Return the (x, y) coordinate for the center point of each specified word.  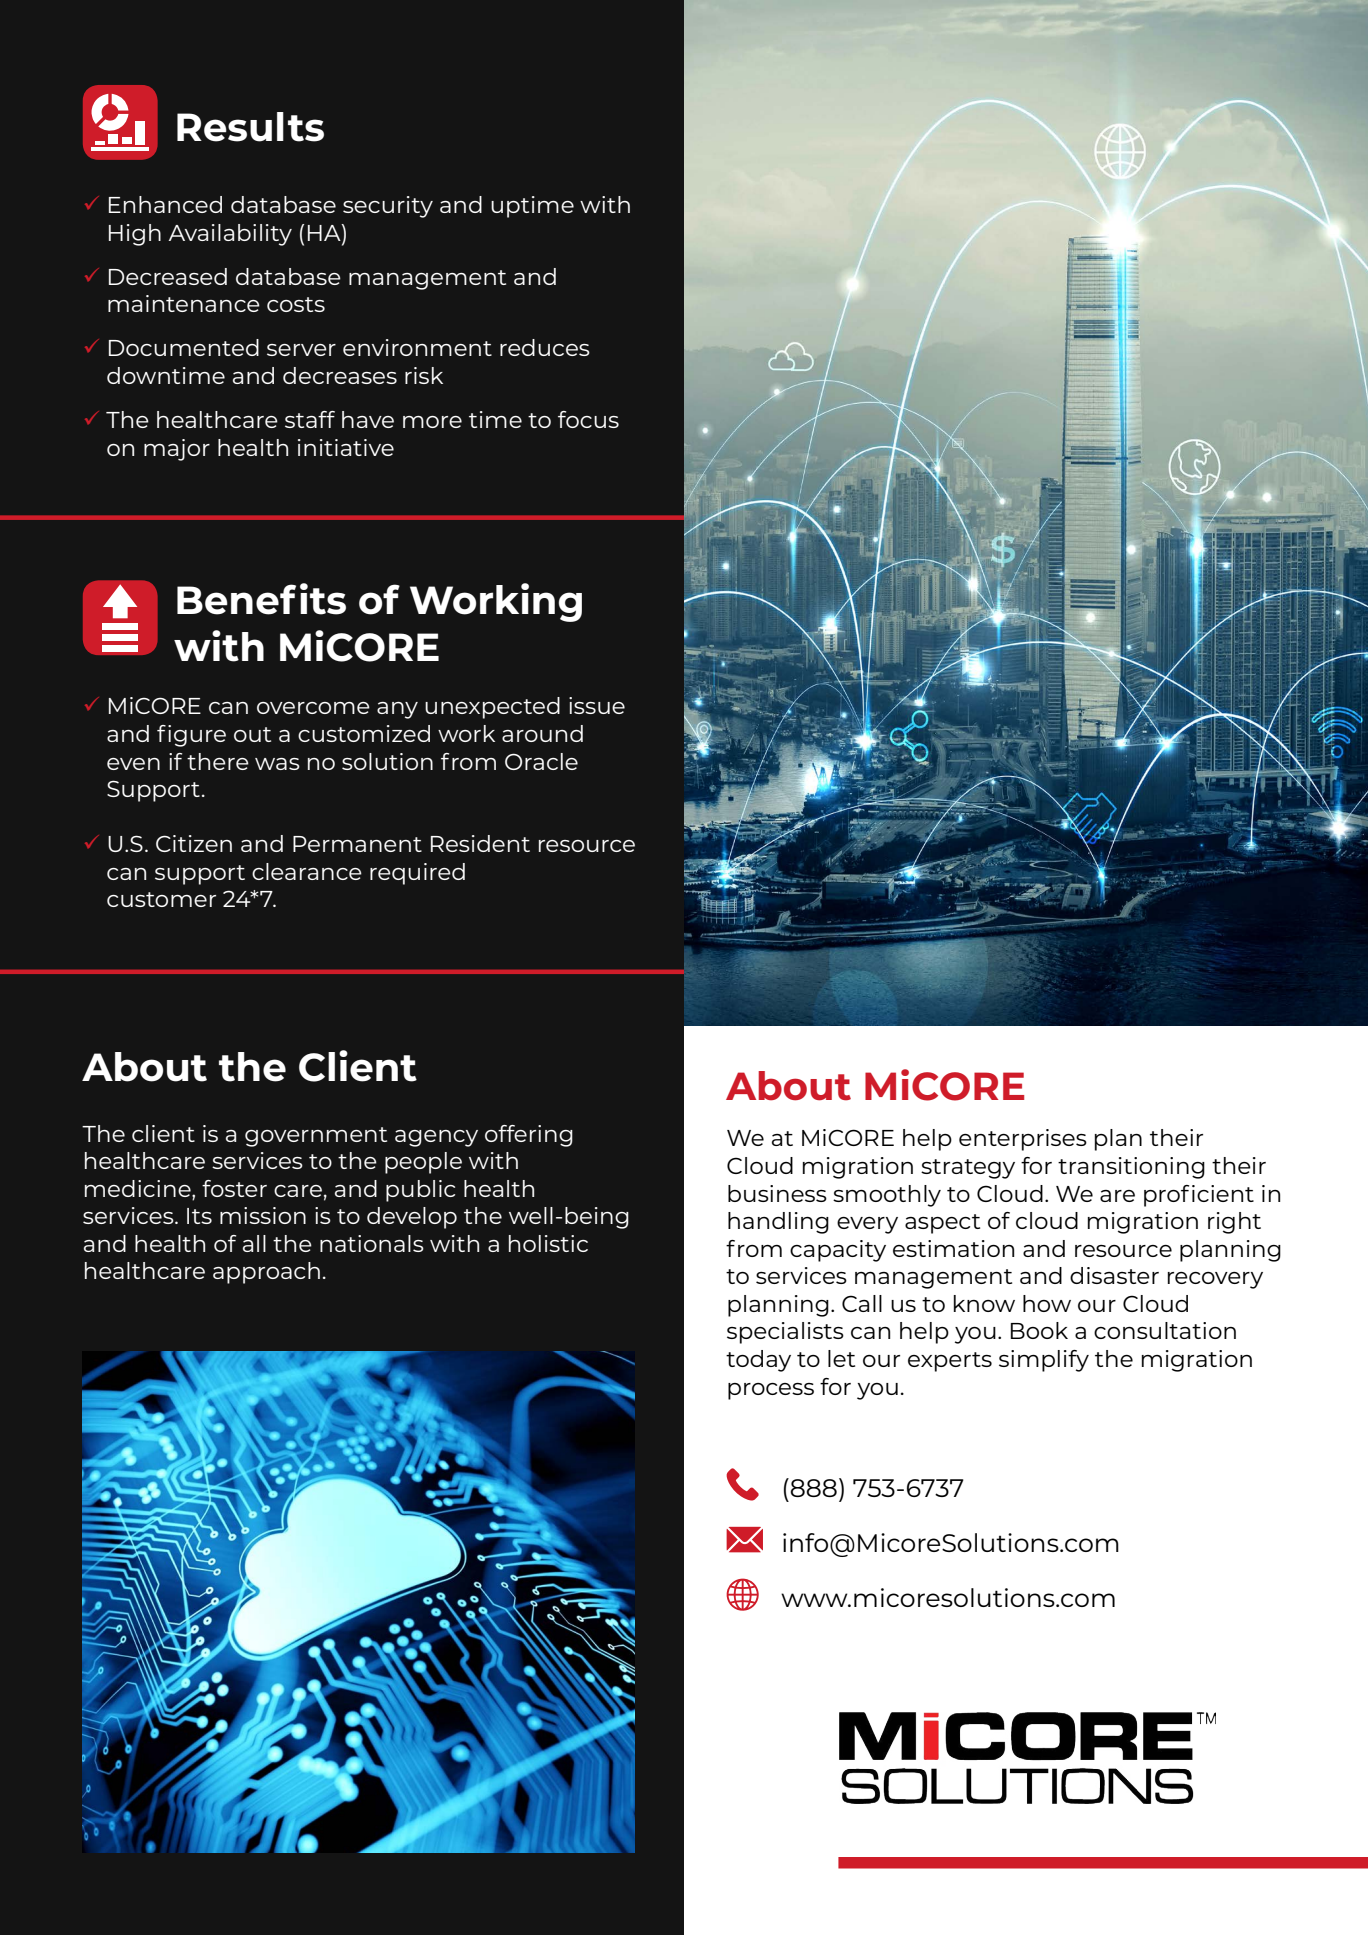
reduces (545, 347)
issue (597, 705)
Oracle (541, 761)
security (388, 207)
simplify (1044, 1361)
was (277, 764)
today (758, 1361)
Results (250, 127)
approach (266, 1273)
